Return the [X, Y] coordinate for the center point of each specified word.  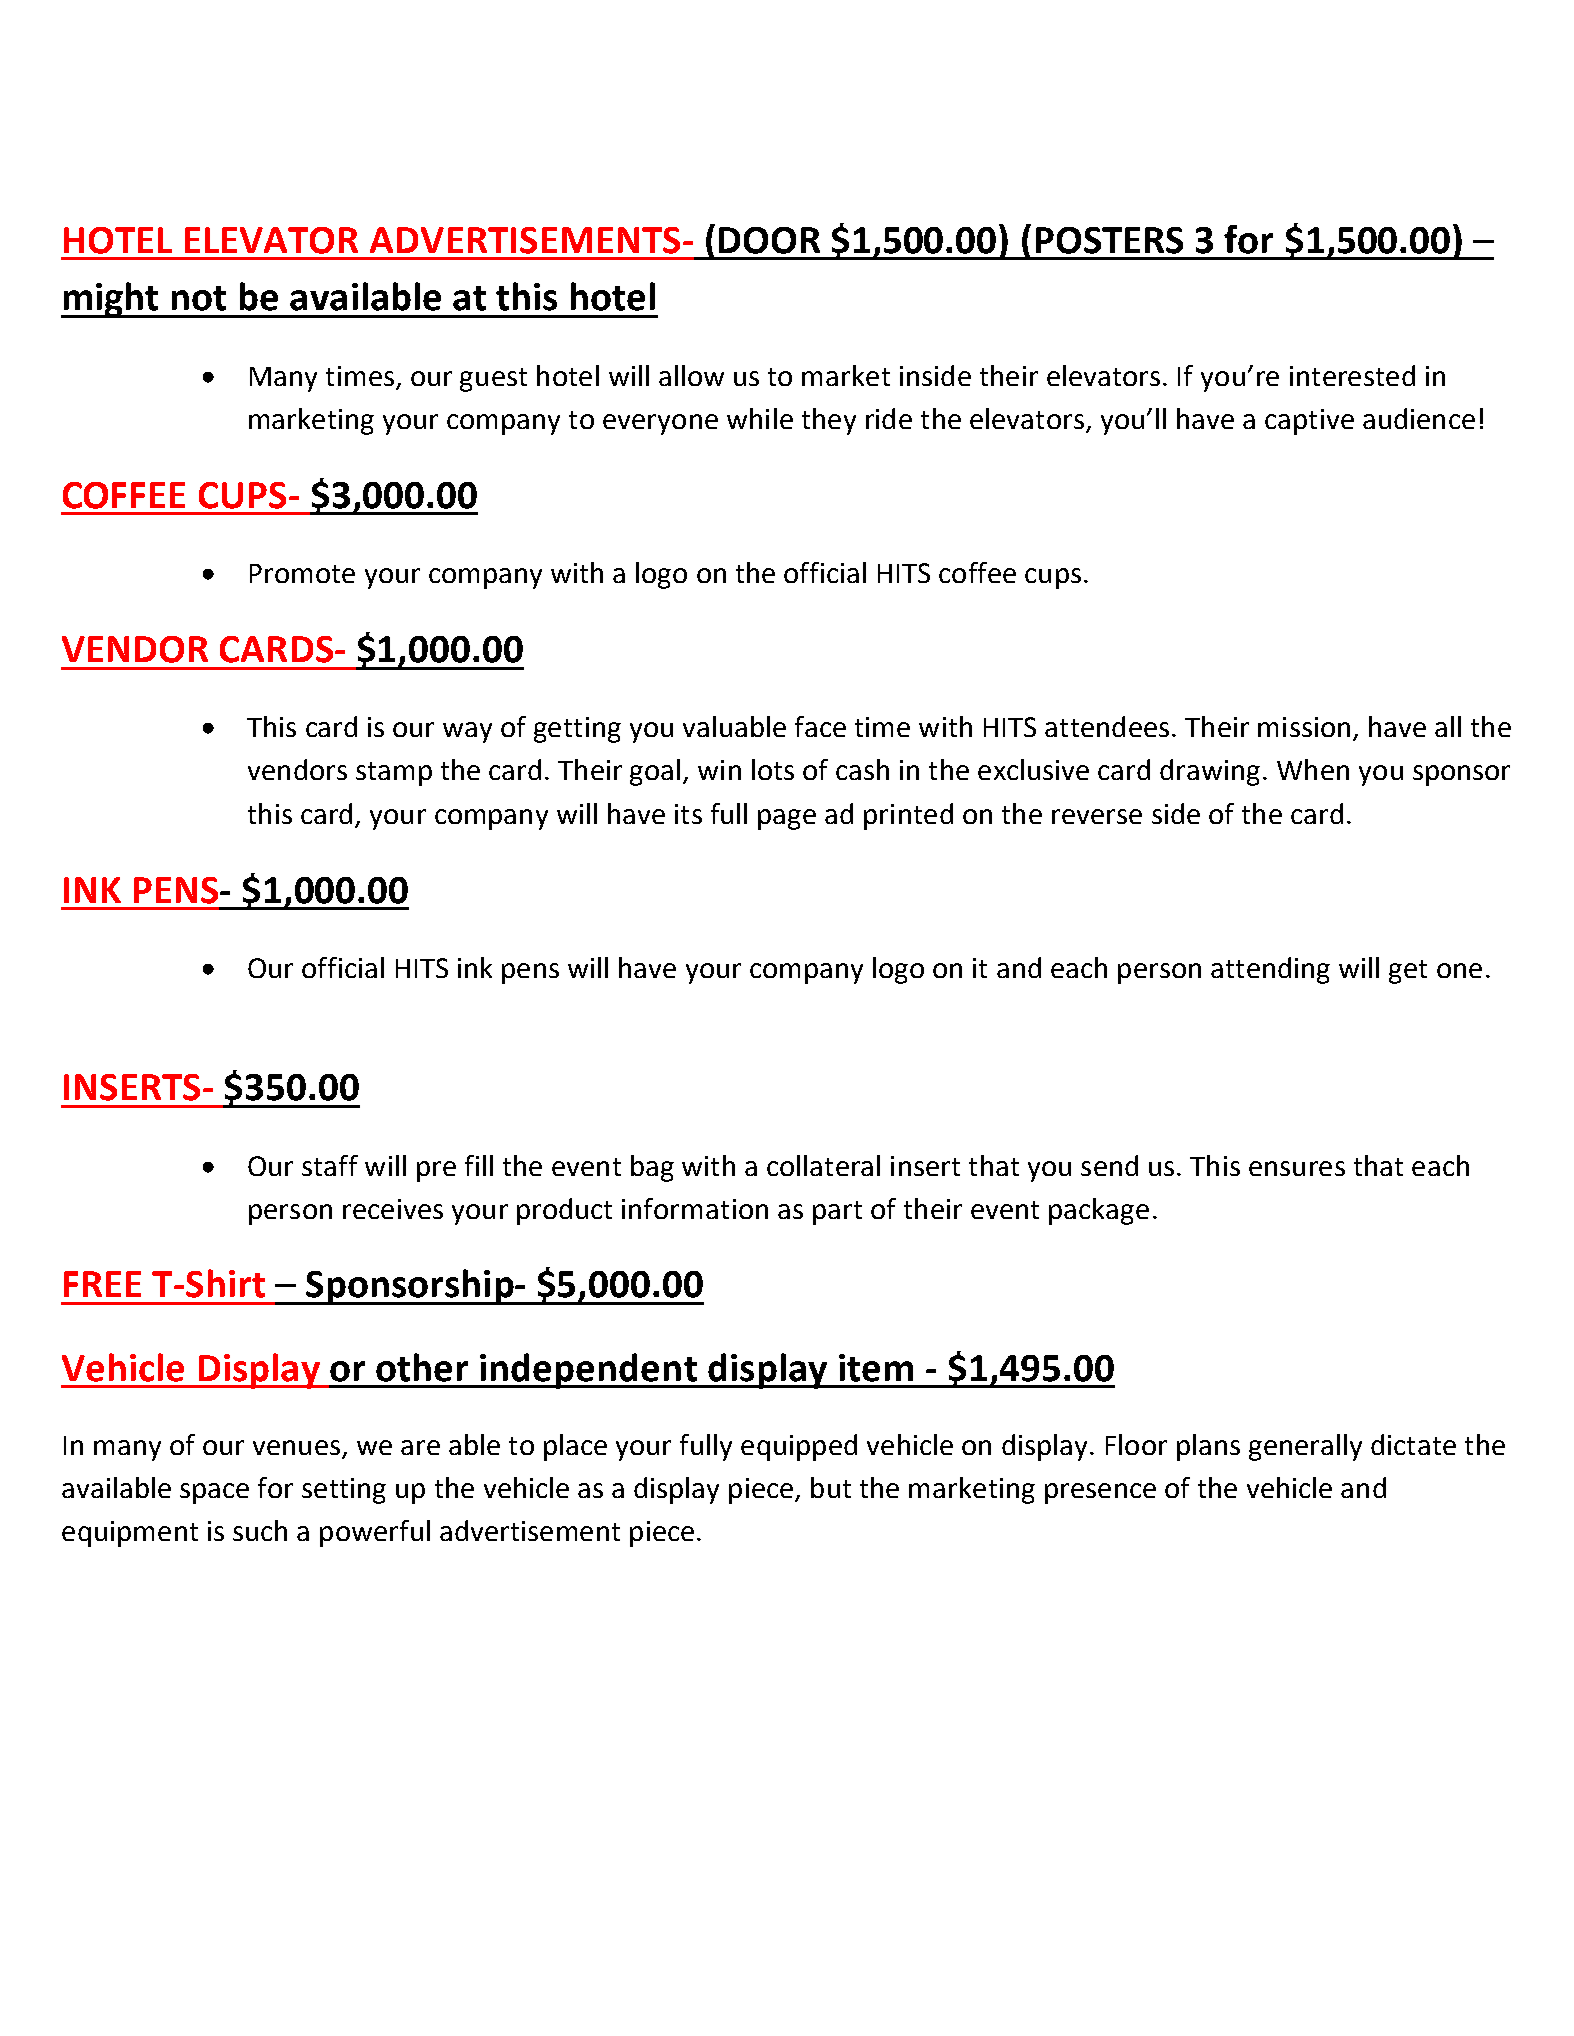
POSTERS [1109, 240]
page [787, 819]
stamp [394, 774]
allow [691, 375]
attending [1270, 970]
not [199, 298]
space [214, 1493]
